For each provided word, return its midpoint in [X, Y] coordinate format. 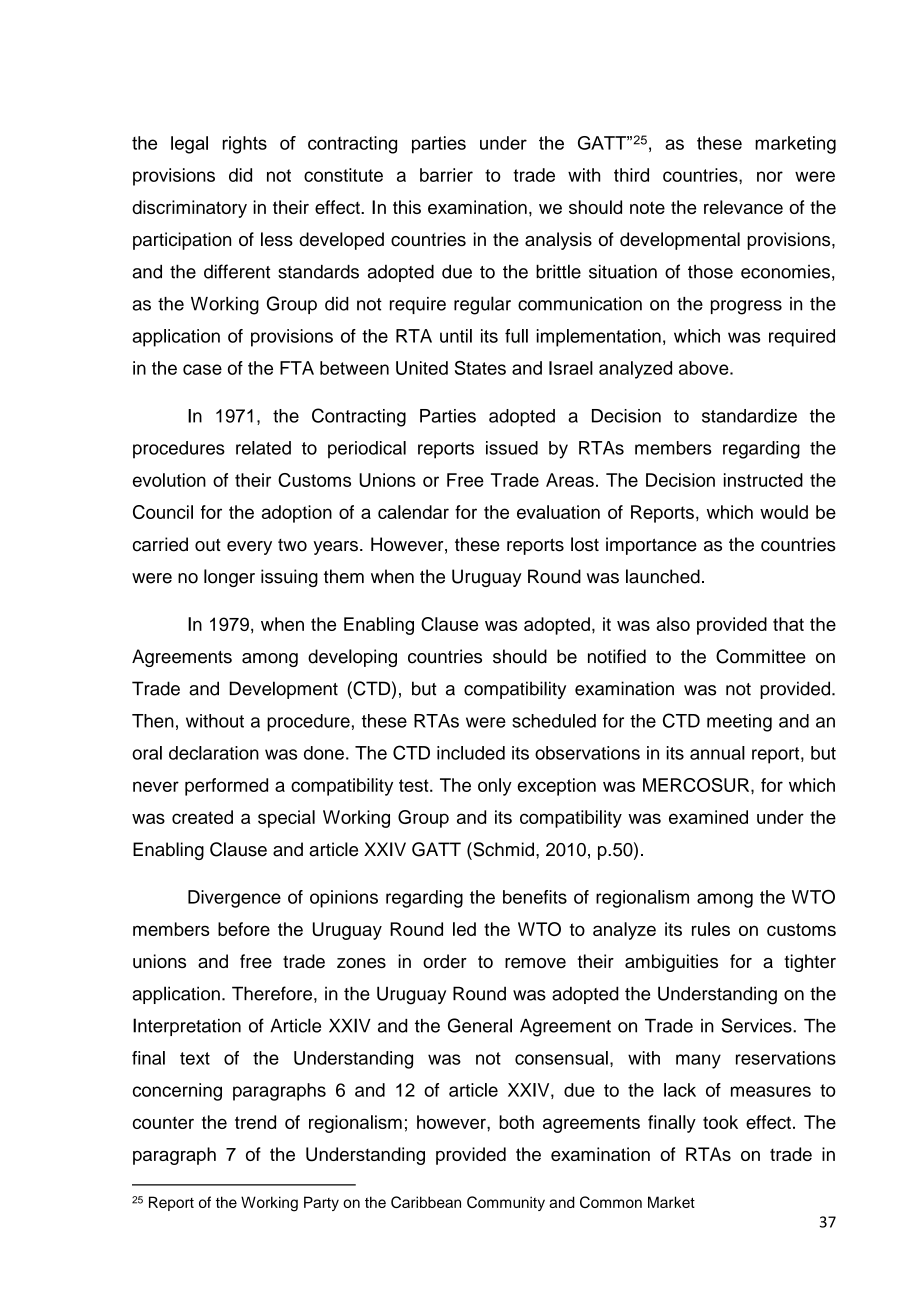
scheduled [554, 721]
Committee [761, 656]
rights [245, 145]
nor [770, 176]
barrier [446, 175]
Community [506, 1203]
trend [255, 1122]
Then [153, 721]
